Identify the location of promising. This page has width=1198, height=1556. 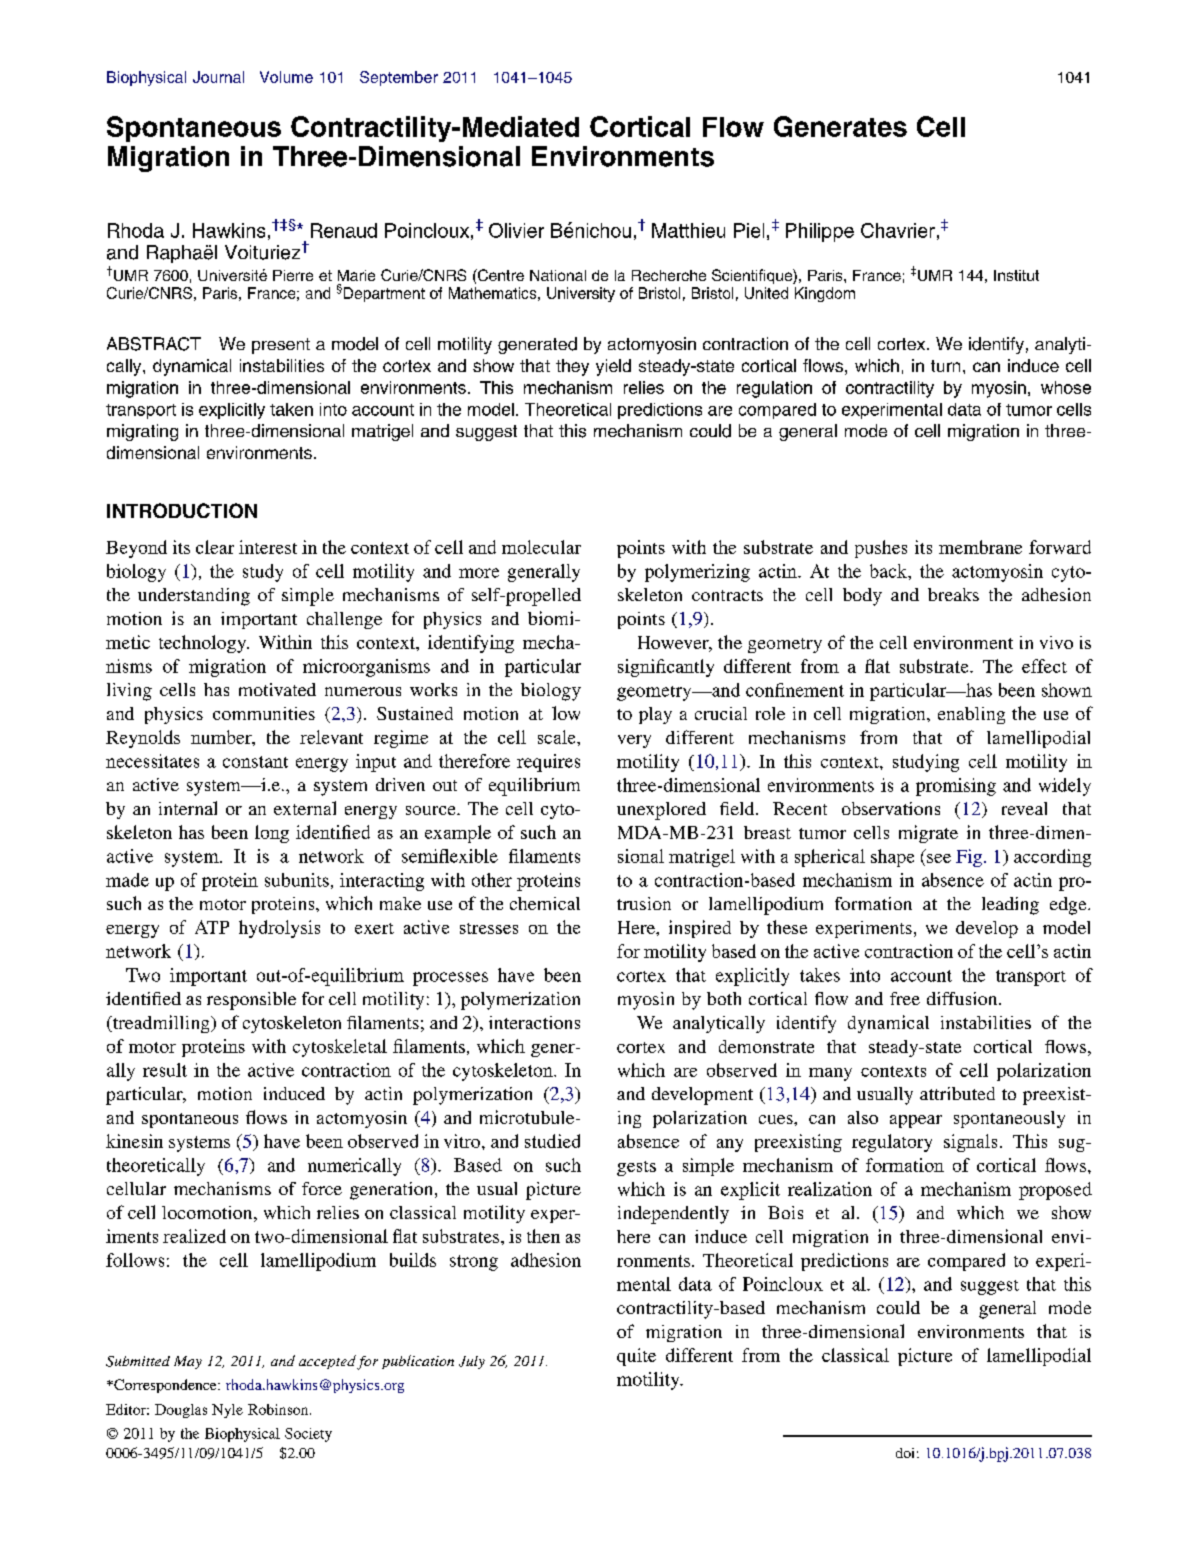
(956, 787).
